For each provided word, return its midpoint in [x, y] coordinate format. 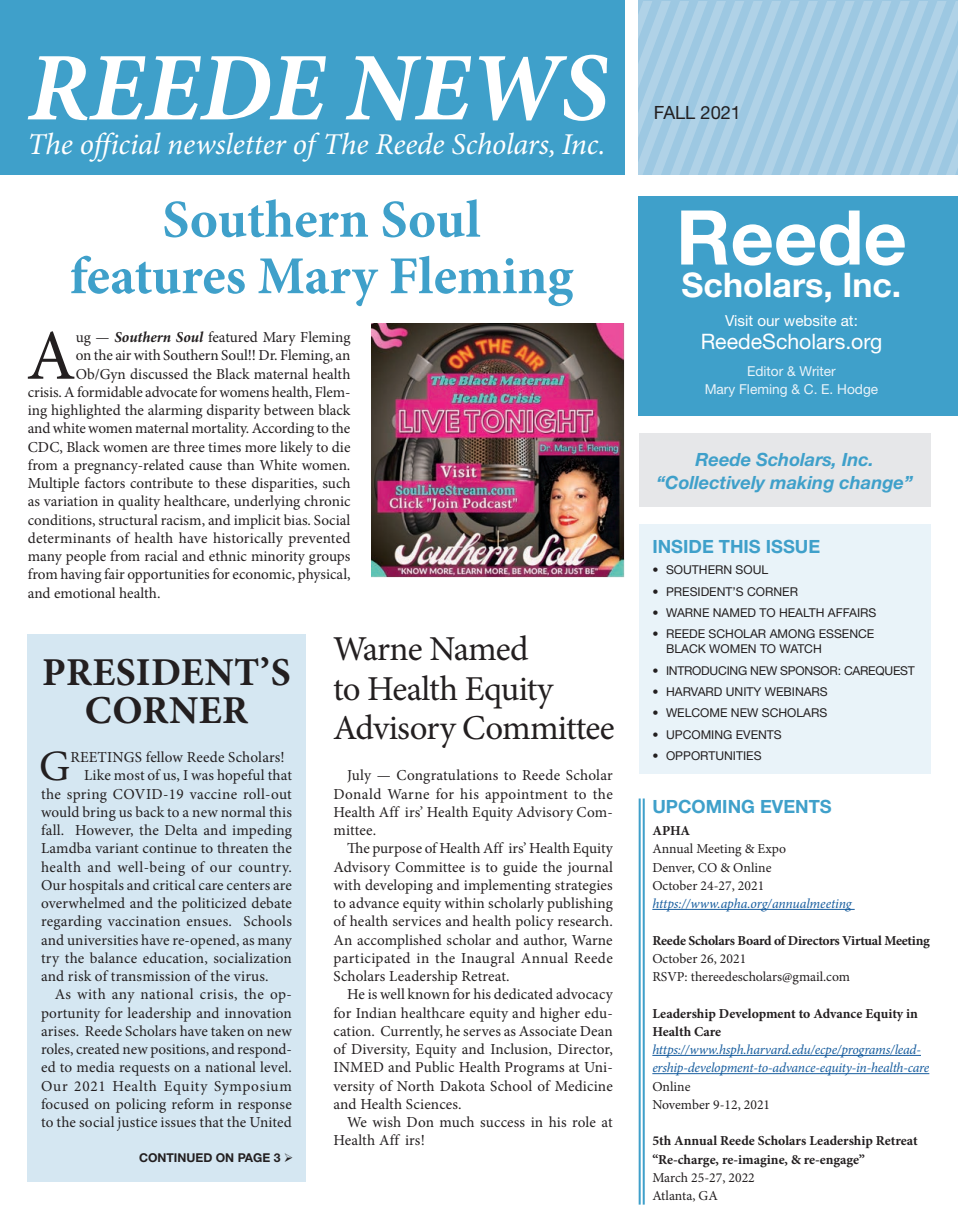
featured [233, 336]
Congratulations [447, 776]
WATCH [800, 648]
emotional [84, 592]
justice [137, 1124]
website [810, 320]
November [681, 1104]
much [457, 1121]
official [120, 147]
